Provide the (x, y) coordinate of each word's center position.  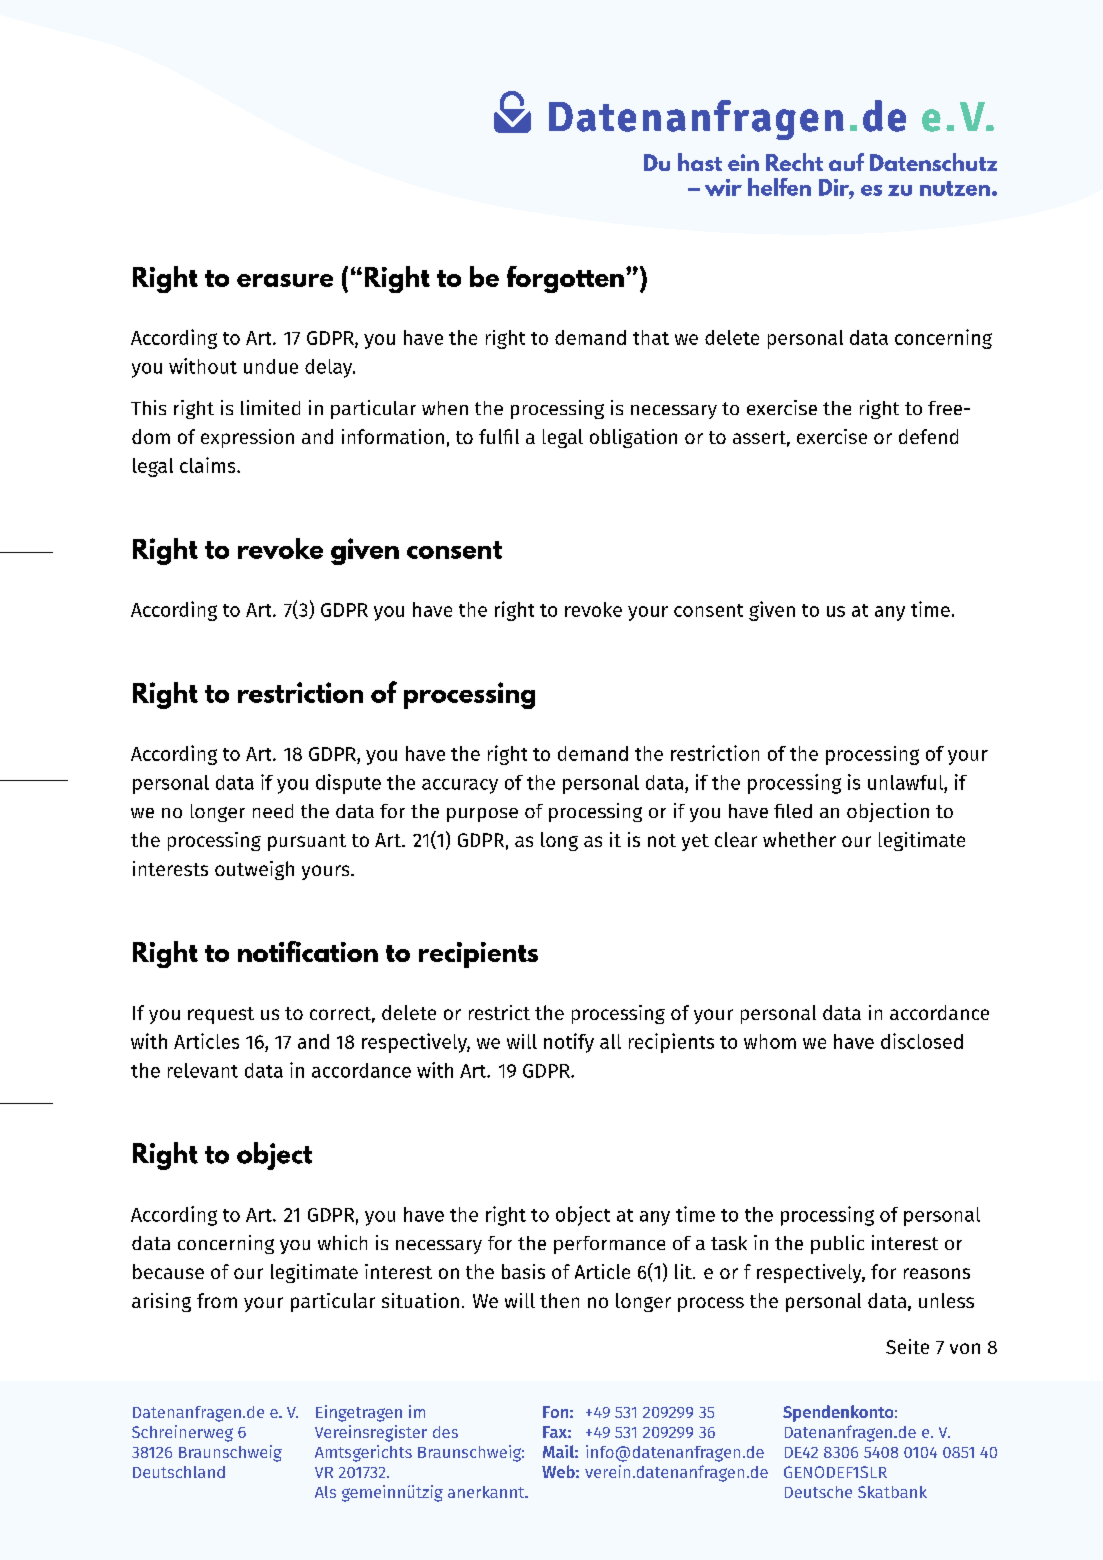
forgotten (565, 279)
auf (846, 162)
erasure (285, 280)
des (445, 1432)
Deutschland (179, 1472)
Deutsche (818, 1492)
